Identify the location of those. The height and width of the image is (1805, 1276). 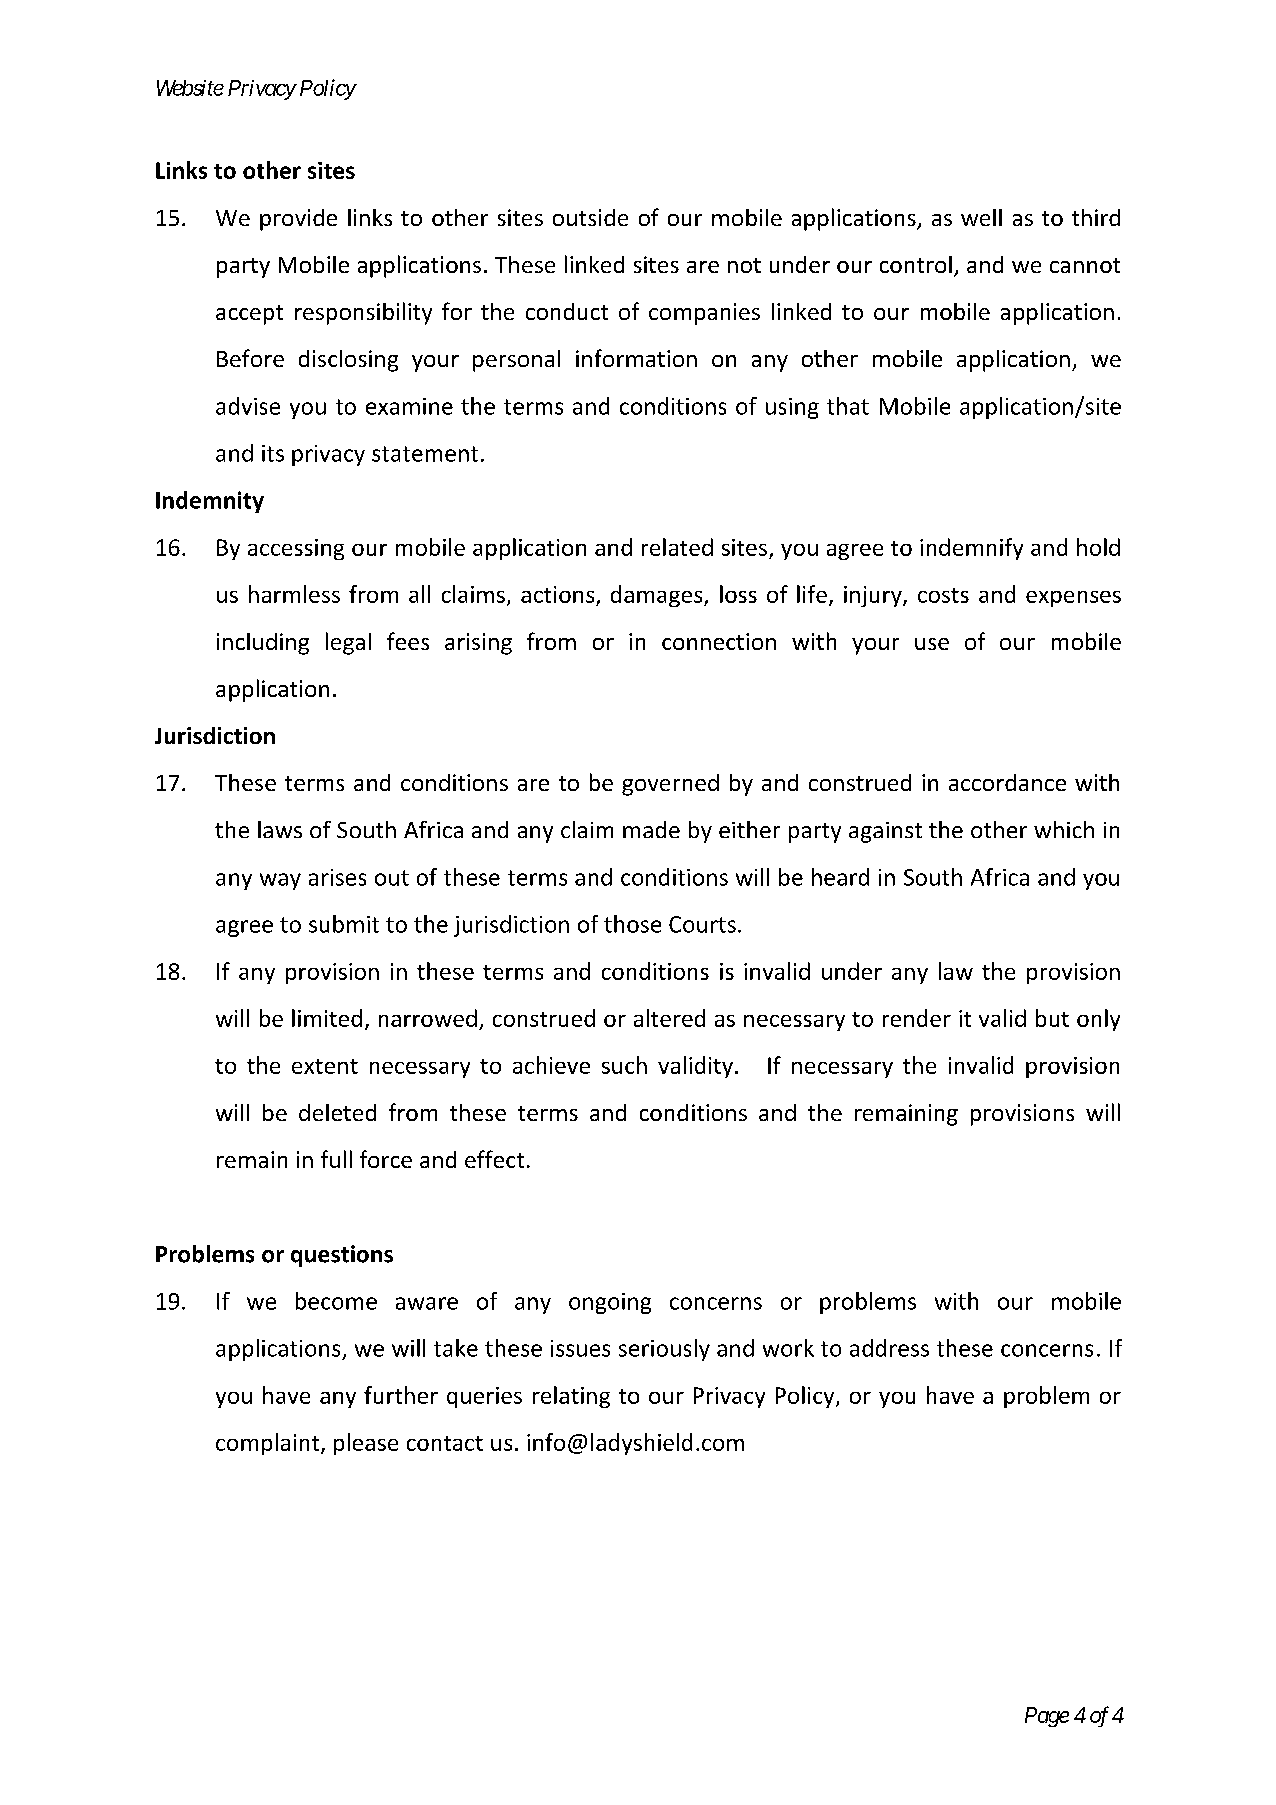
(632, 924).
